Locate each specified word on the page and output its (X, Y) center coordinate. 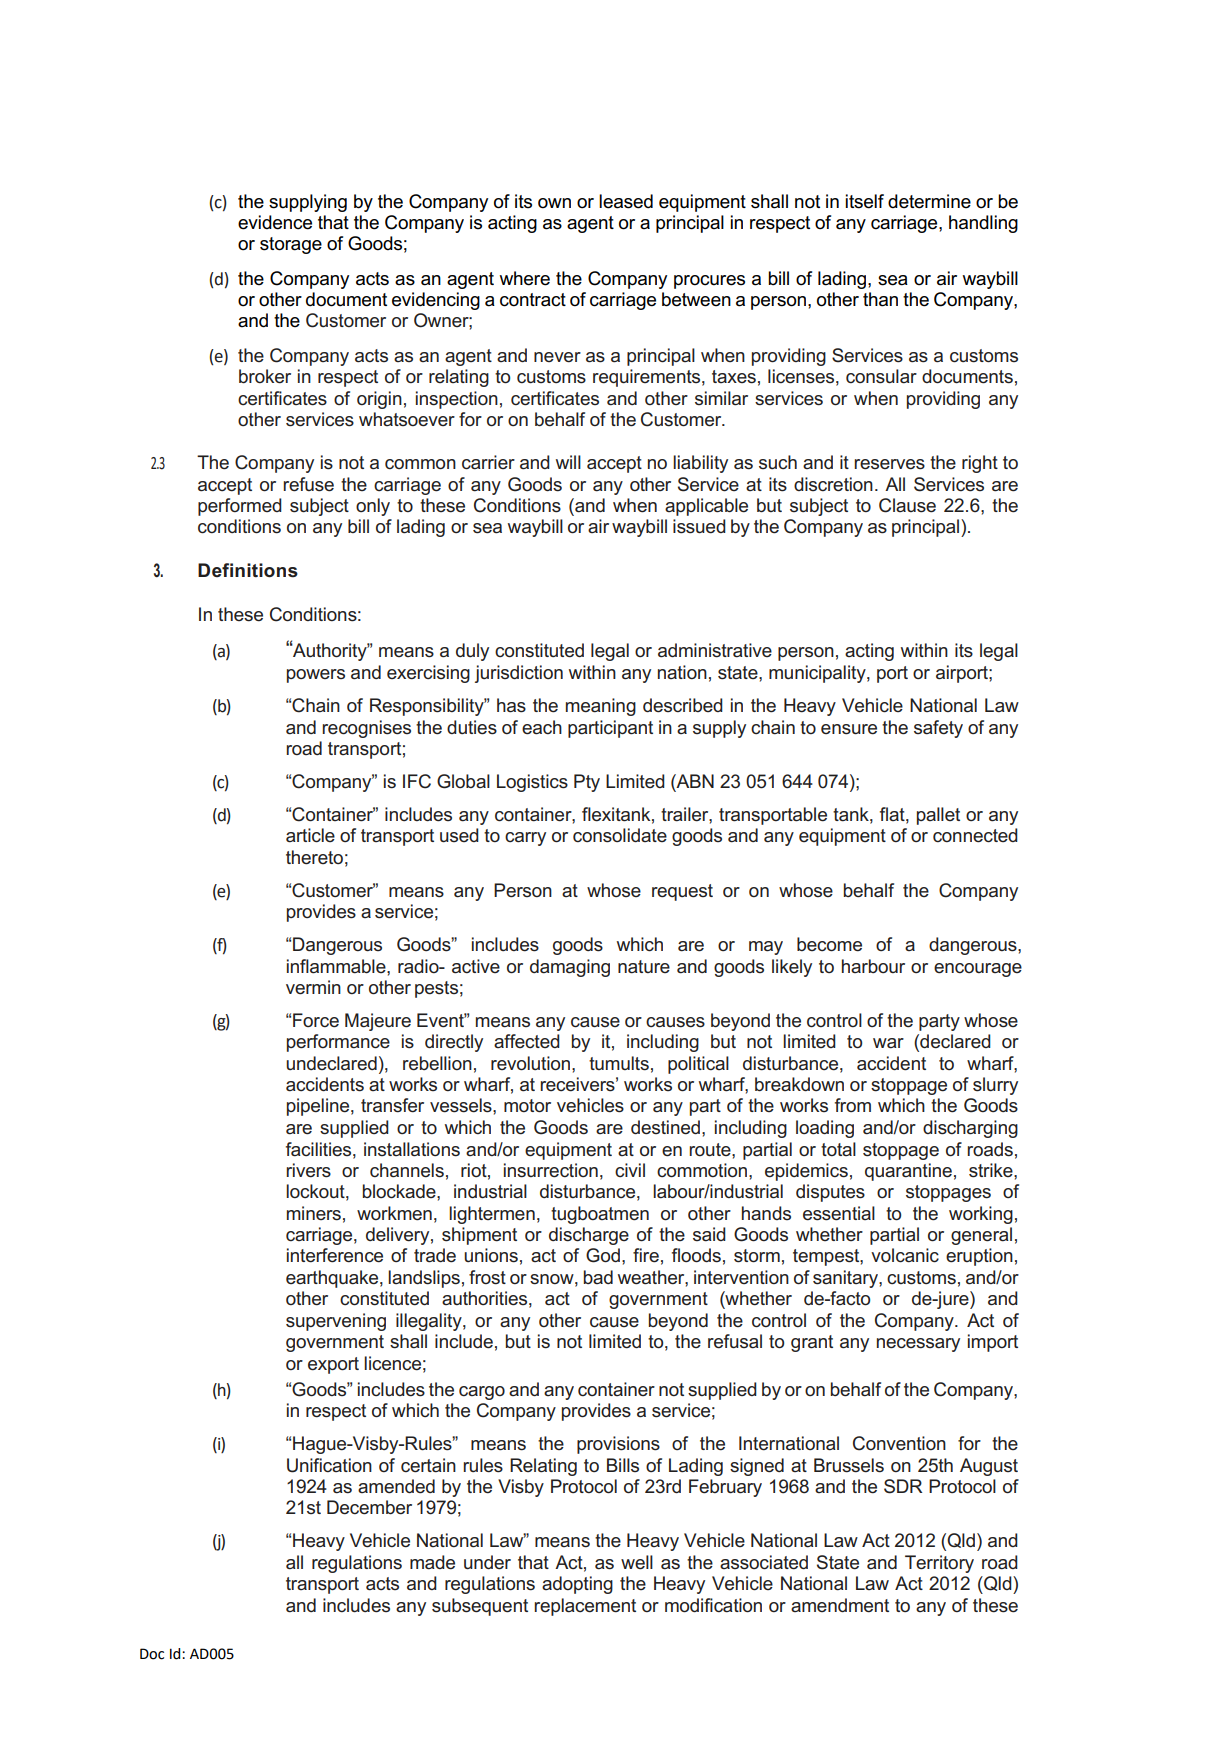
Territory (939, 1564)
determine (929, 201)
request (682, 892)
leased (626, 201)
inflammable (337, 966)
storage (291, 245)
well (637, 1562)
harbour (873, 966)
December (369, 1507)
